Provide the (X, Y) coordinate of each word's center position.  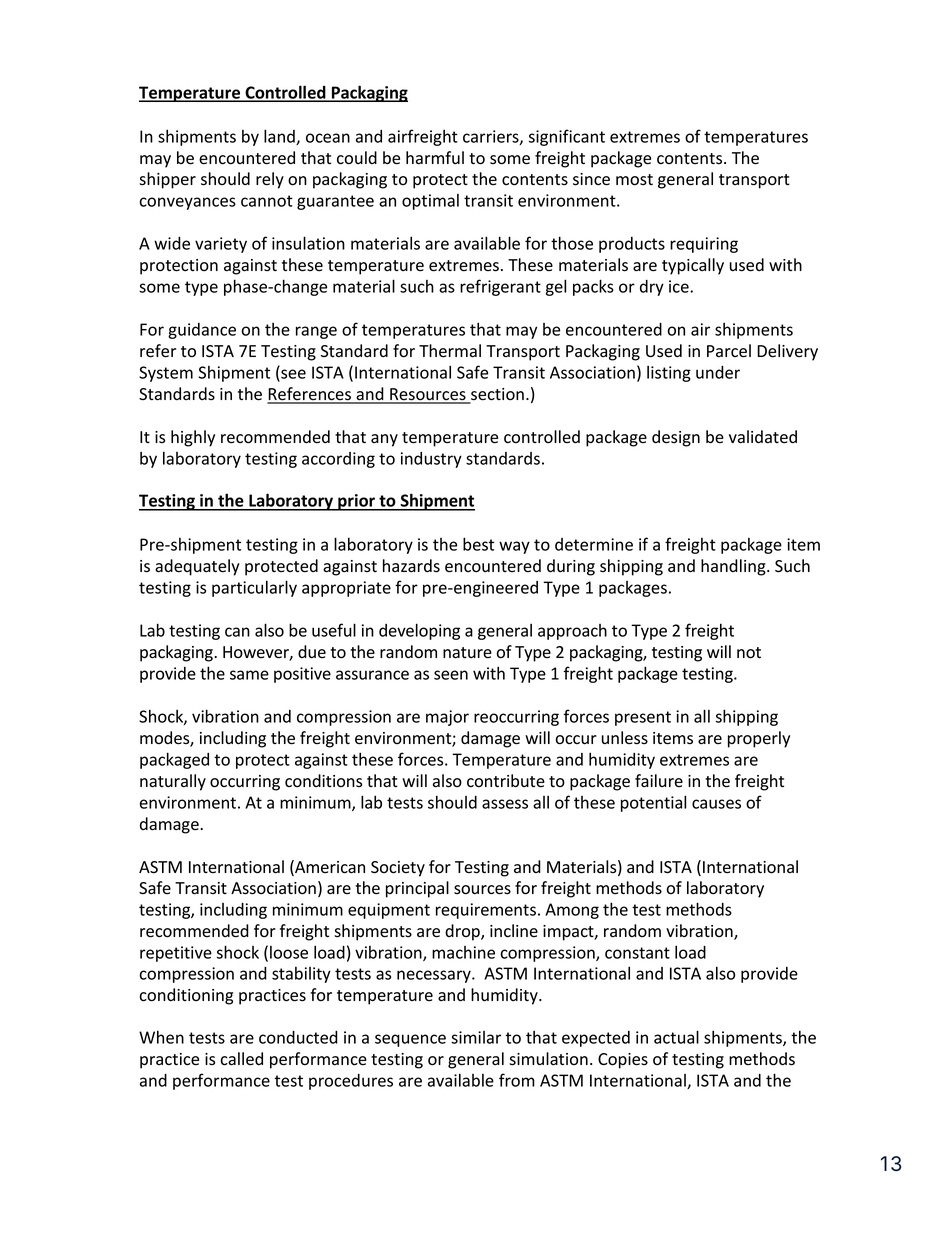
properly (759, 739)
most (634, 180)
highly (193, 438)
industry (431, 460)
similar (476, 1037)
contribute (506, 781)
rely (270, 180)
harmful (435, 158)
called (241, 1059)
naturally (173, 782)
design (676, 438)
